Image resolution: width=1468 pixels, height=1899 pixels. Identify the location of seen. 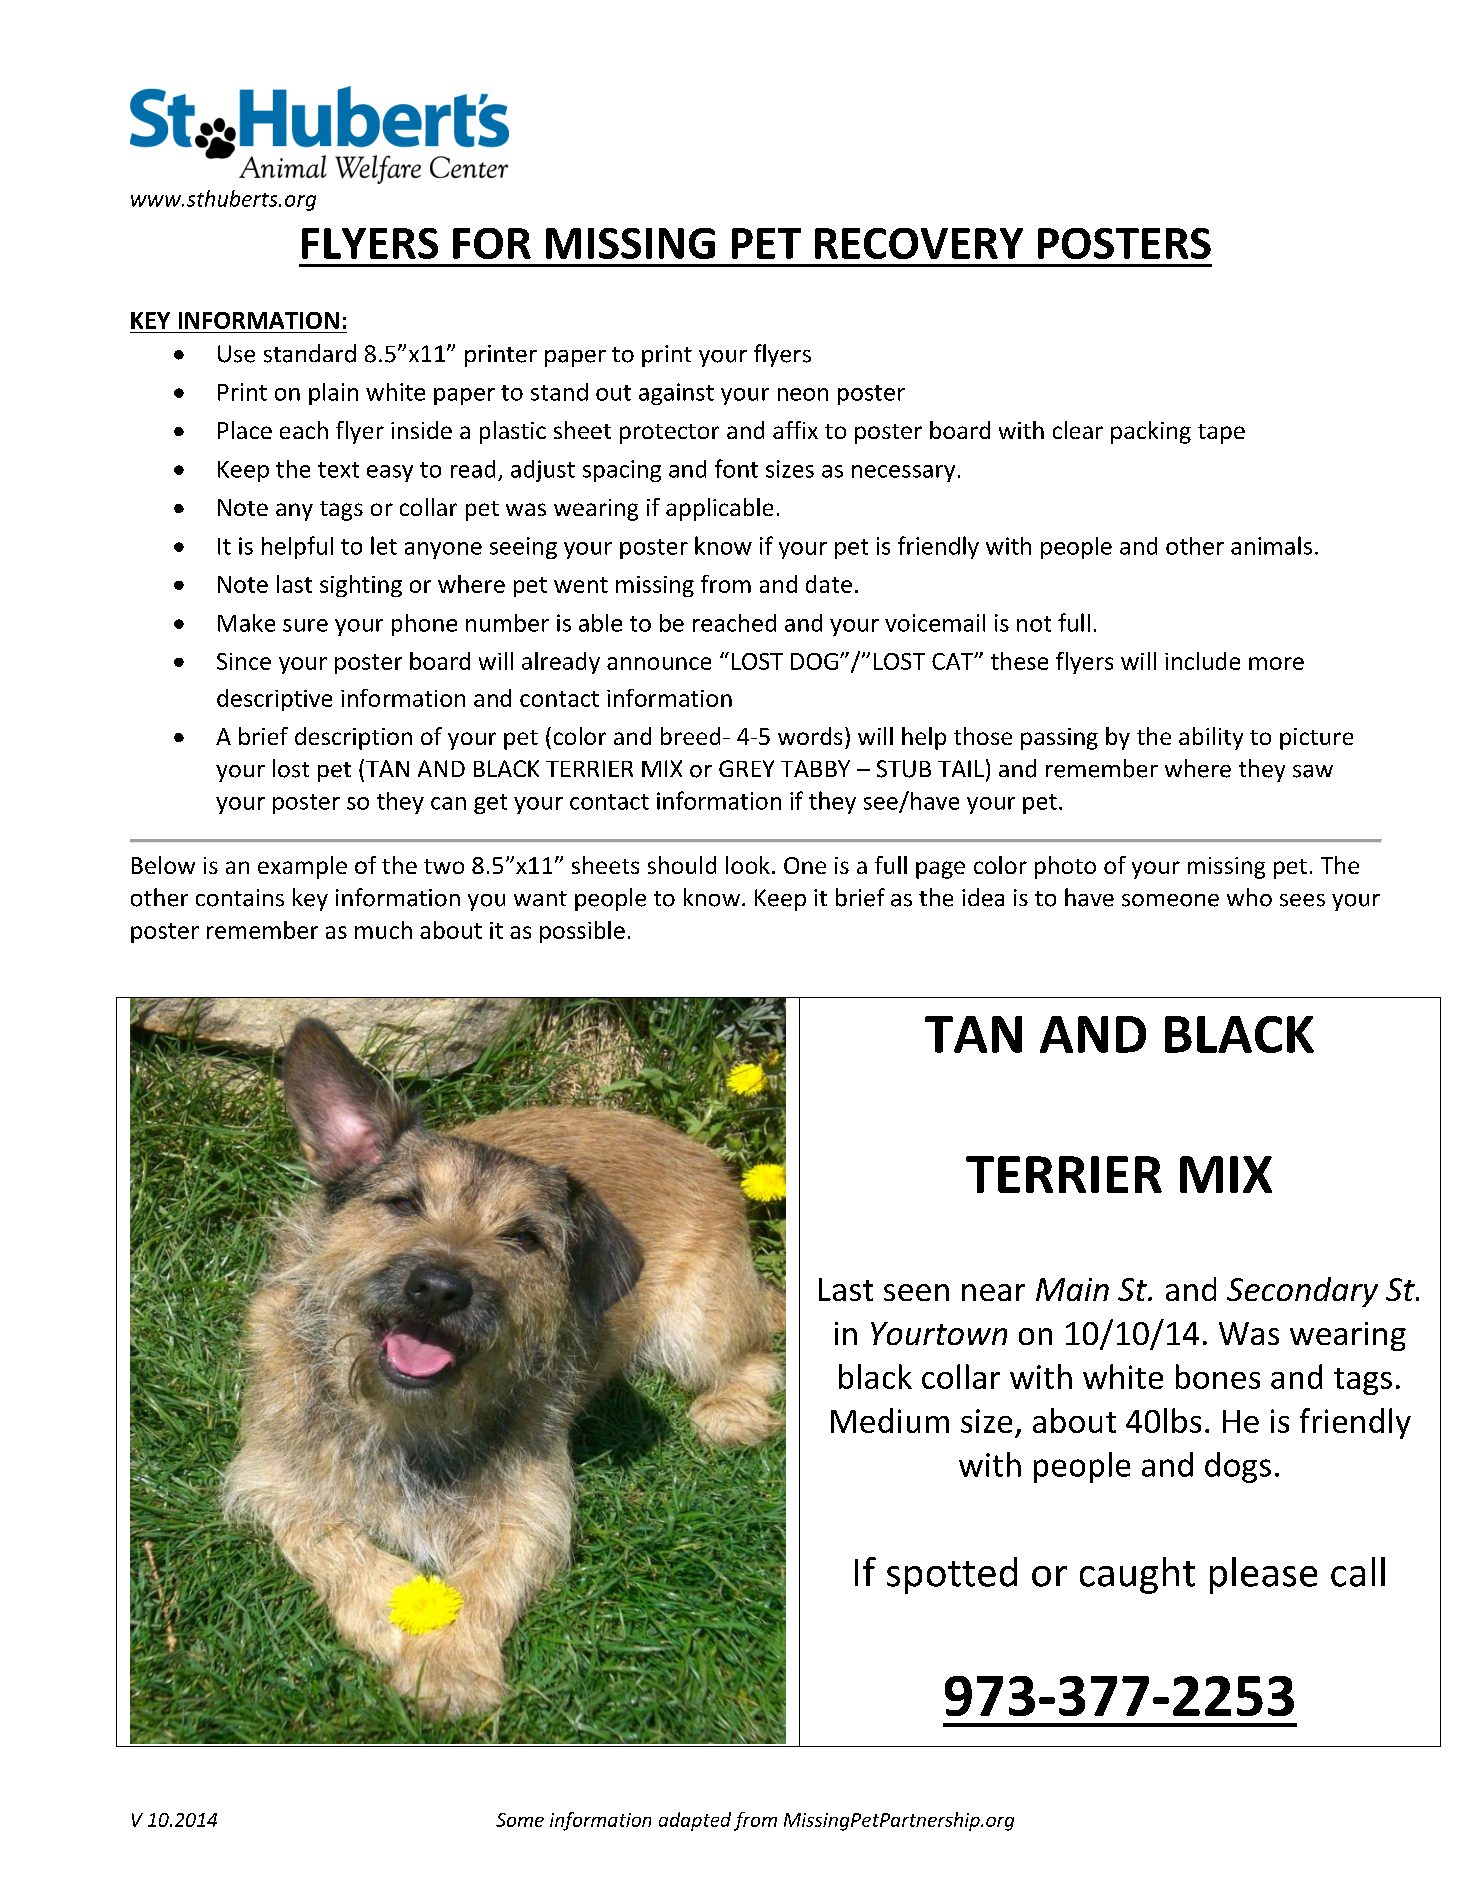
(916, 1292).
